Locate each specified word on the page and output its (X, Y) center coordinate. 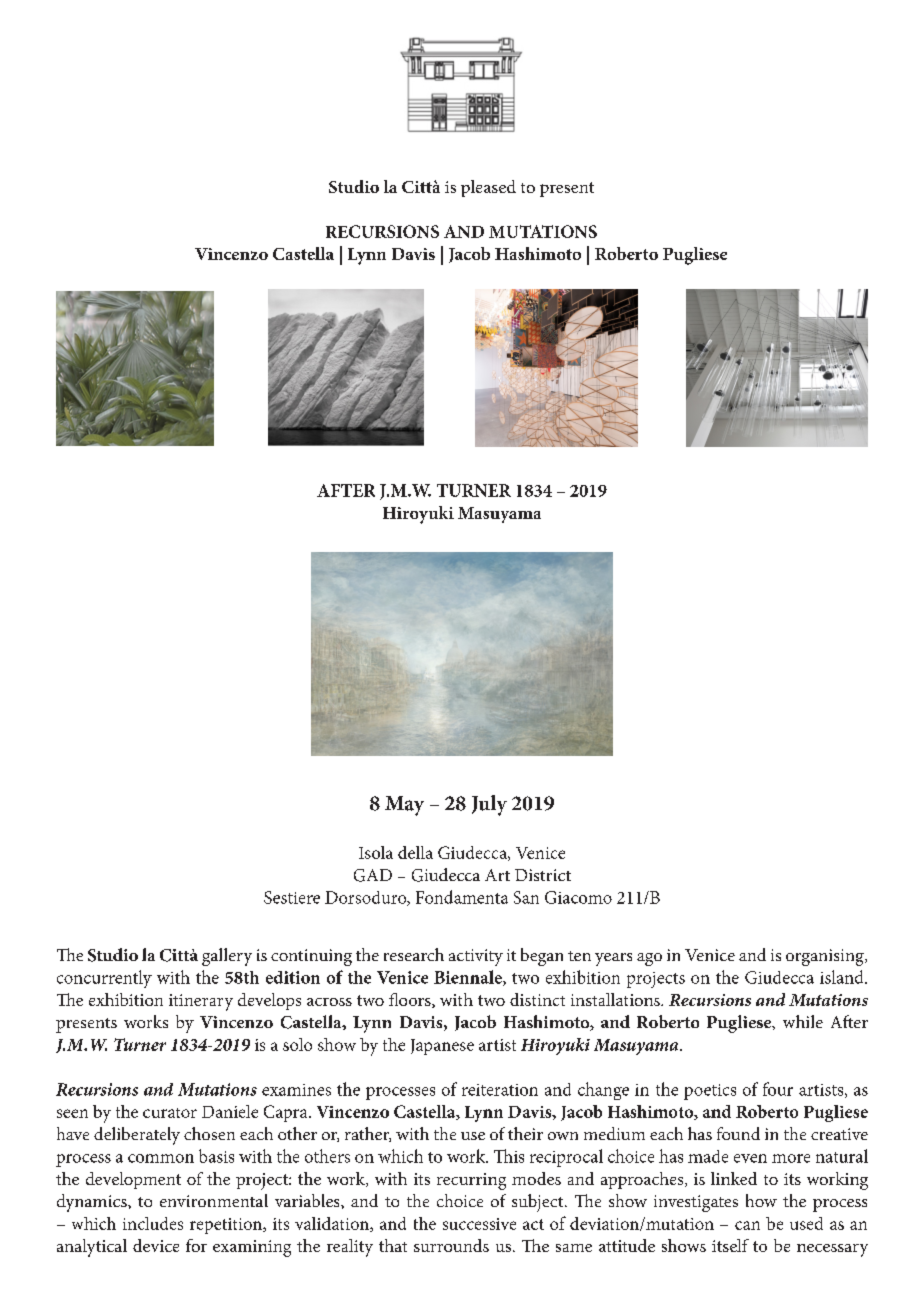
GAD (373, 875)
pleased (488, 188)
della (415, 852)
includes (153, 1223)
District (543, 875)
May (404, 806)
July (489, 805)
